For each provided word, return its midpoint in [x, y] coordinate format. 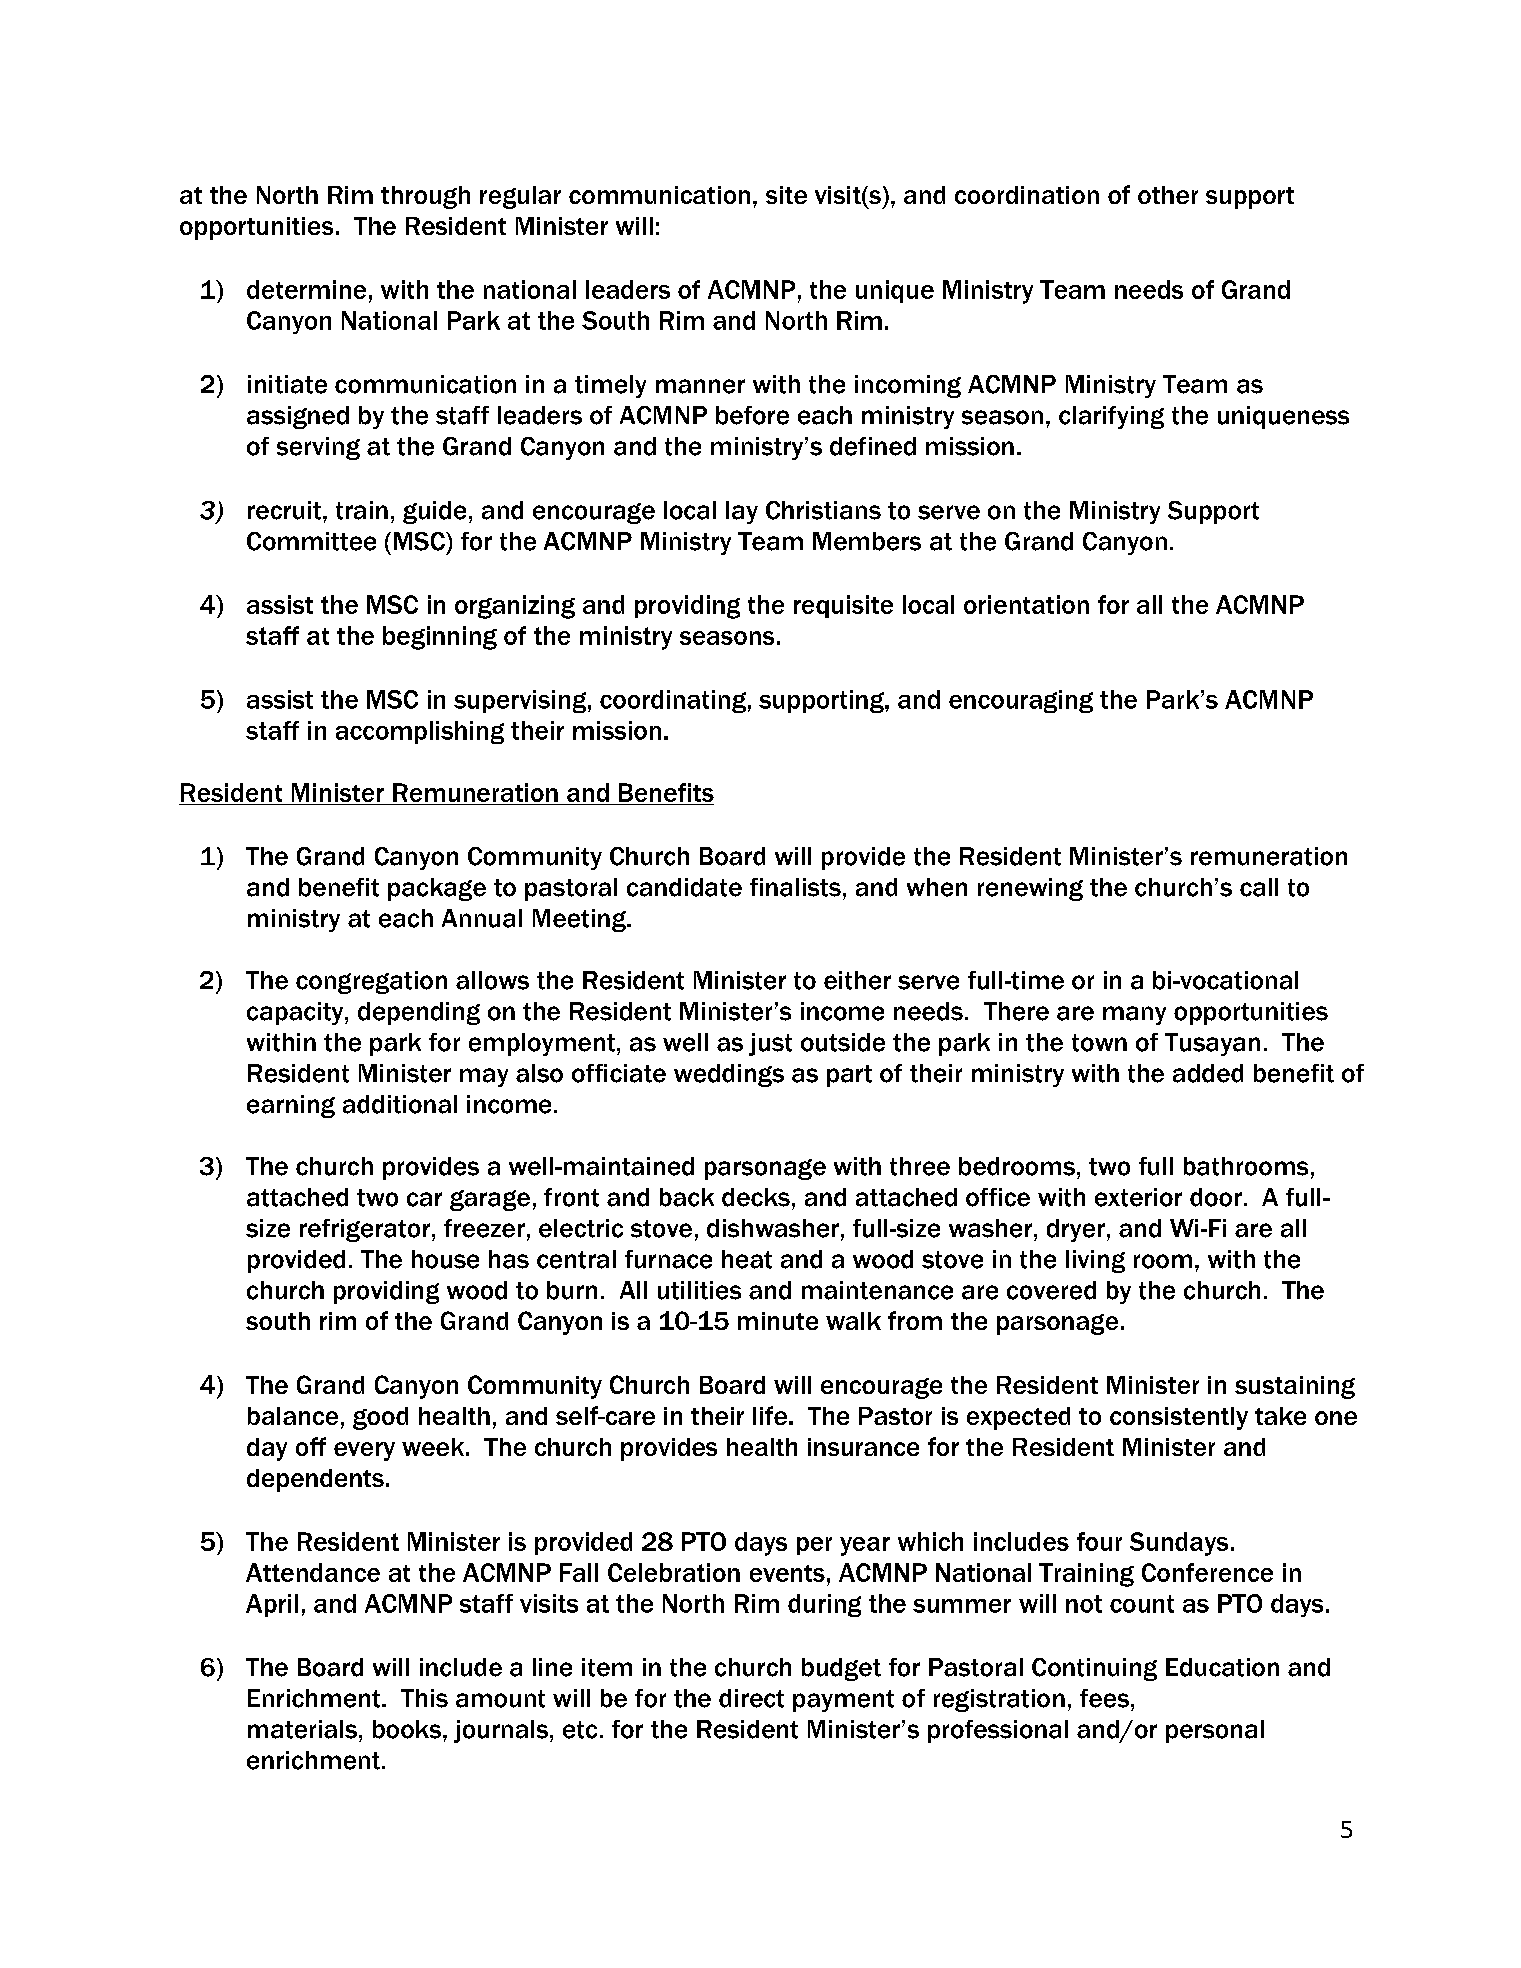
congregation [371, 982]
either [857, 980]
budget [841, 1669]
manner [700, 386]
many [1134, 1015]
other [1168, 195]
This [424, 1698]
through [425, 197]
